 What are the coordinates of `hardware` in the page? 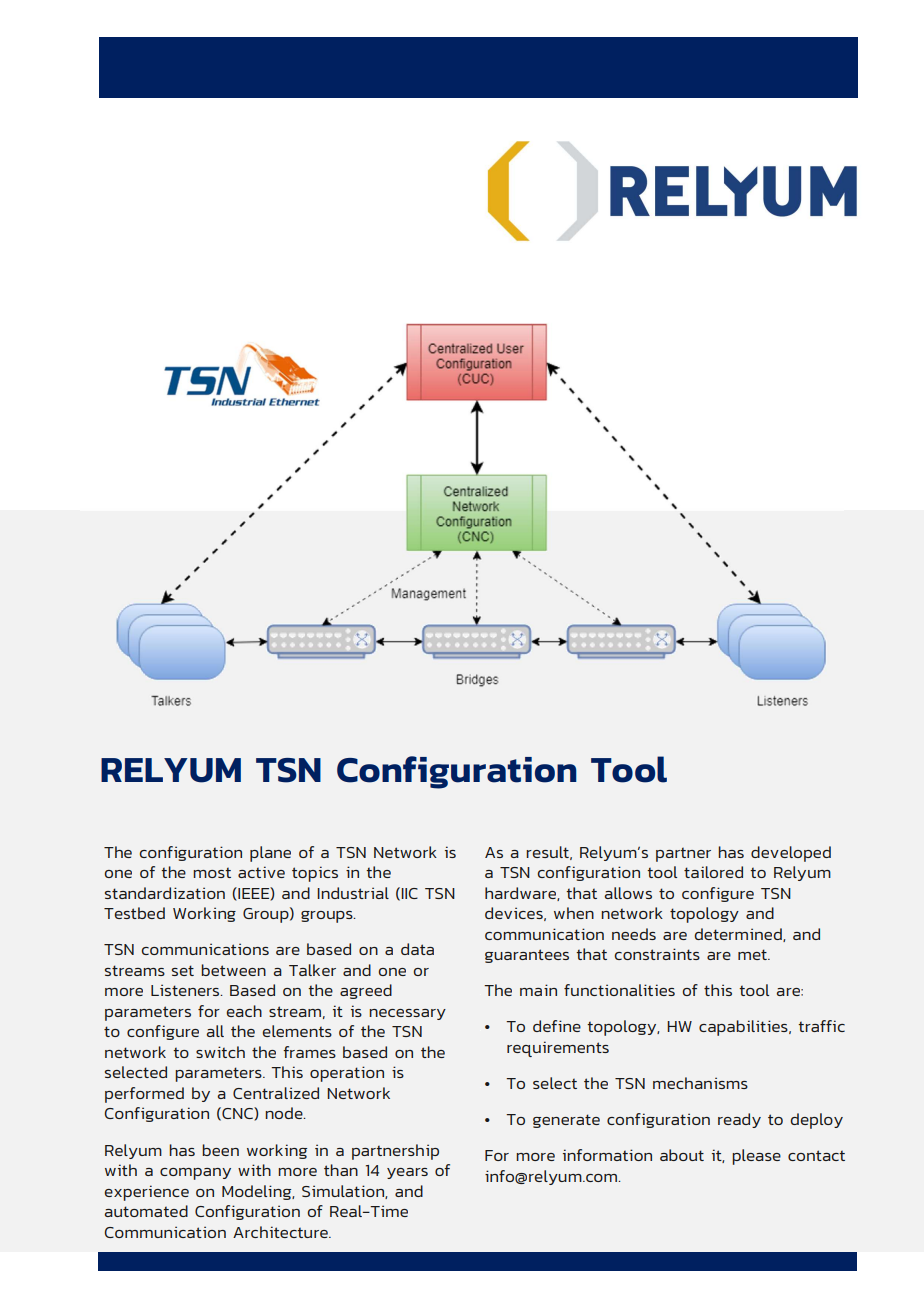 It's located at (521, 894).
